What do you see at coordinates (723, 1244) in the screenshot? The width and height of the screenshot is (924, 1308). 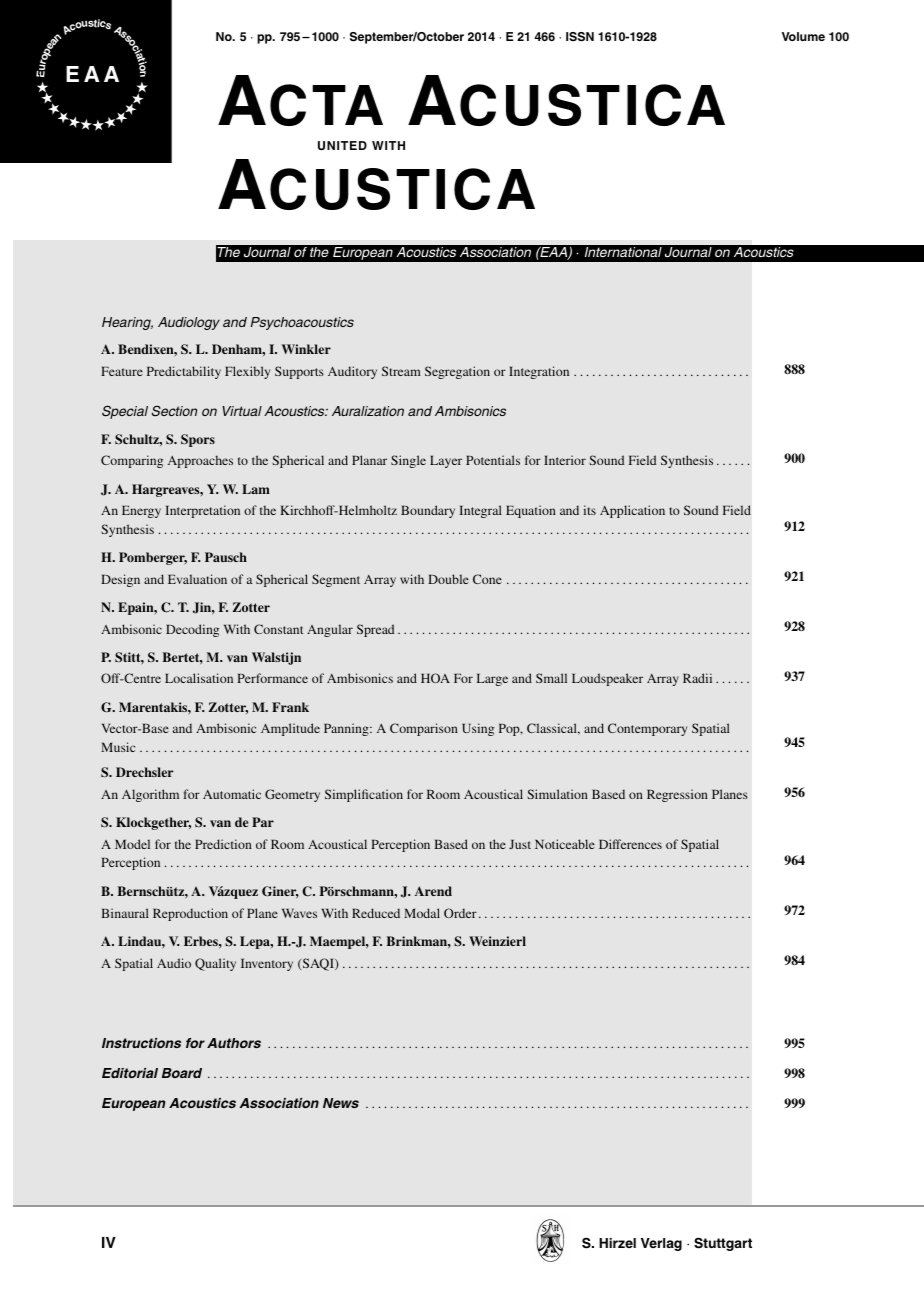 I see `Stuttgart` at bounding box center [723, 1244].
